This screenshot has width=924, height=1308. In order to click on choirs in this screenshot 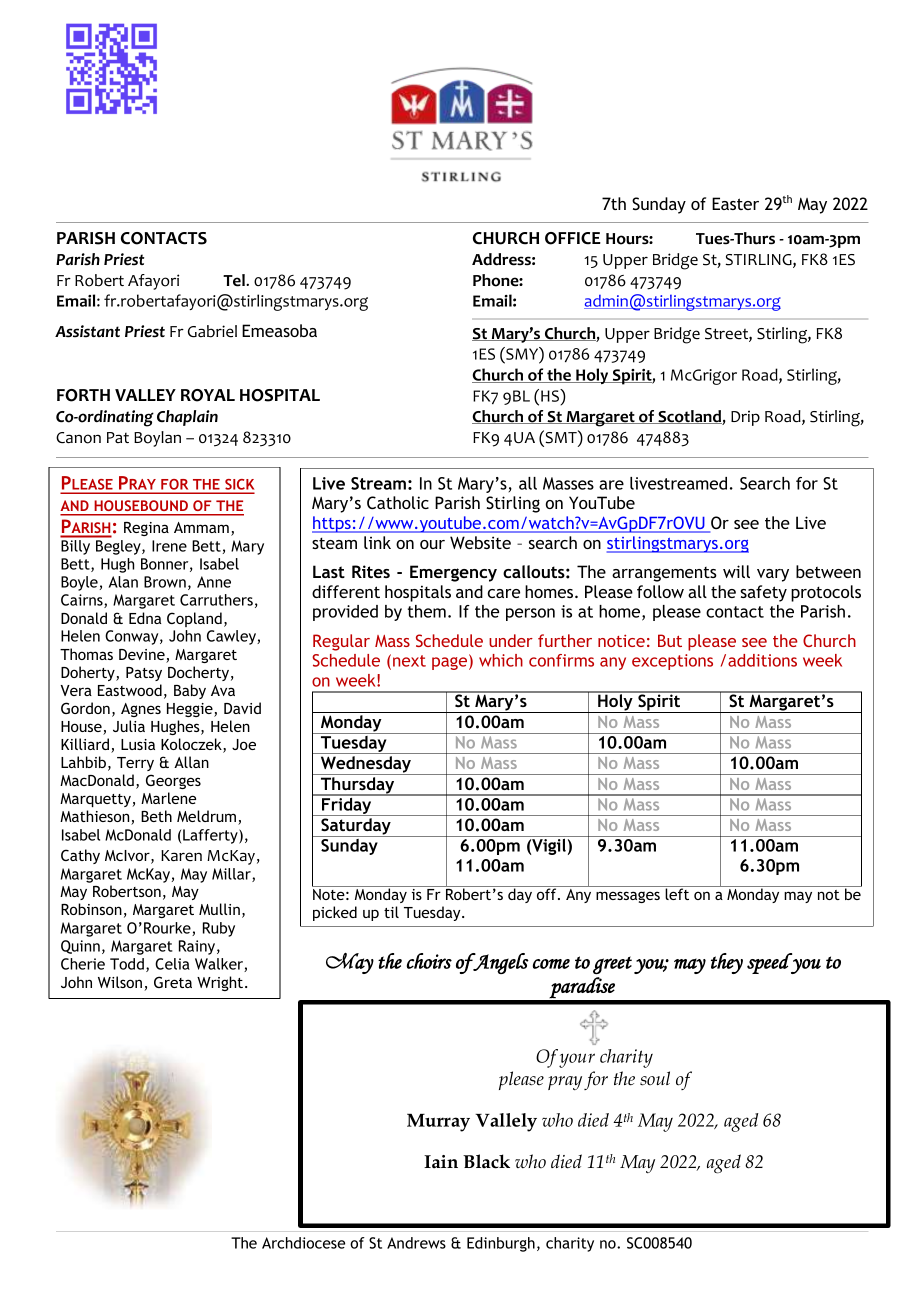, I will do `click(429, 961)`.
